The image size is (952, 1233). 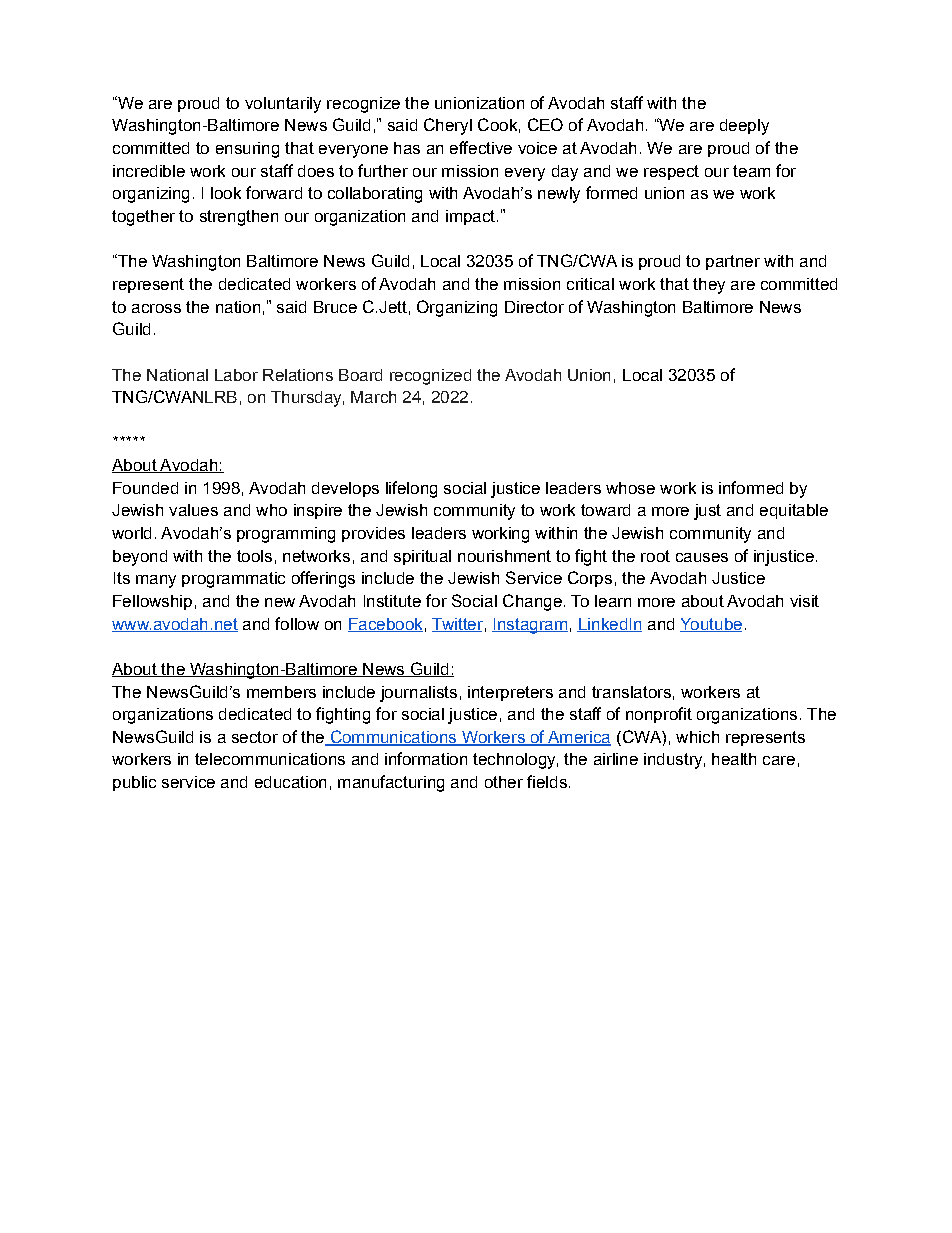 I want to click on causes, so click(x=702, y=557).
